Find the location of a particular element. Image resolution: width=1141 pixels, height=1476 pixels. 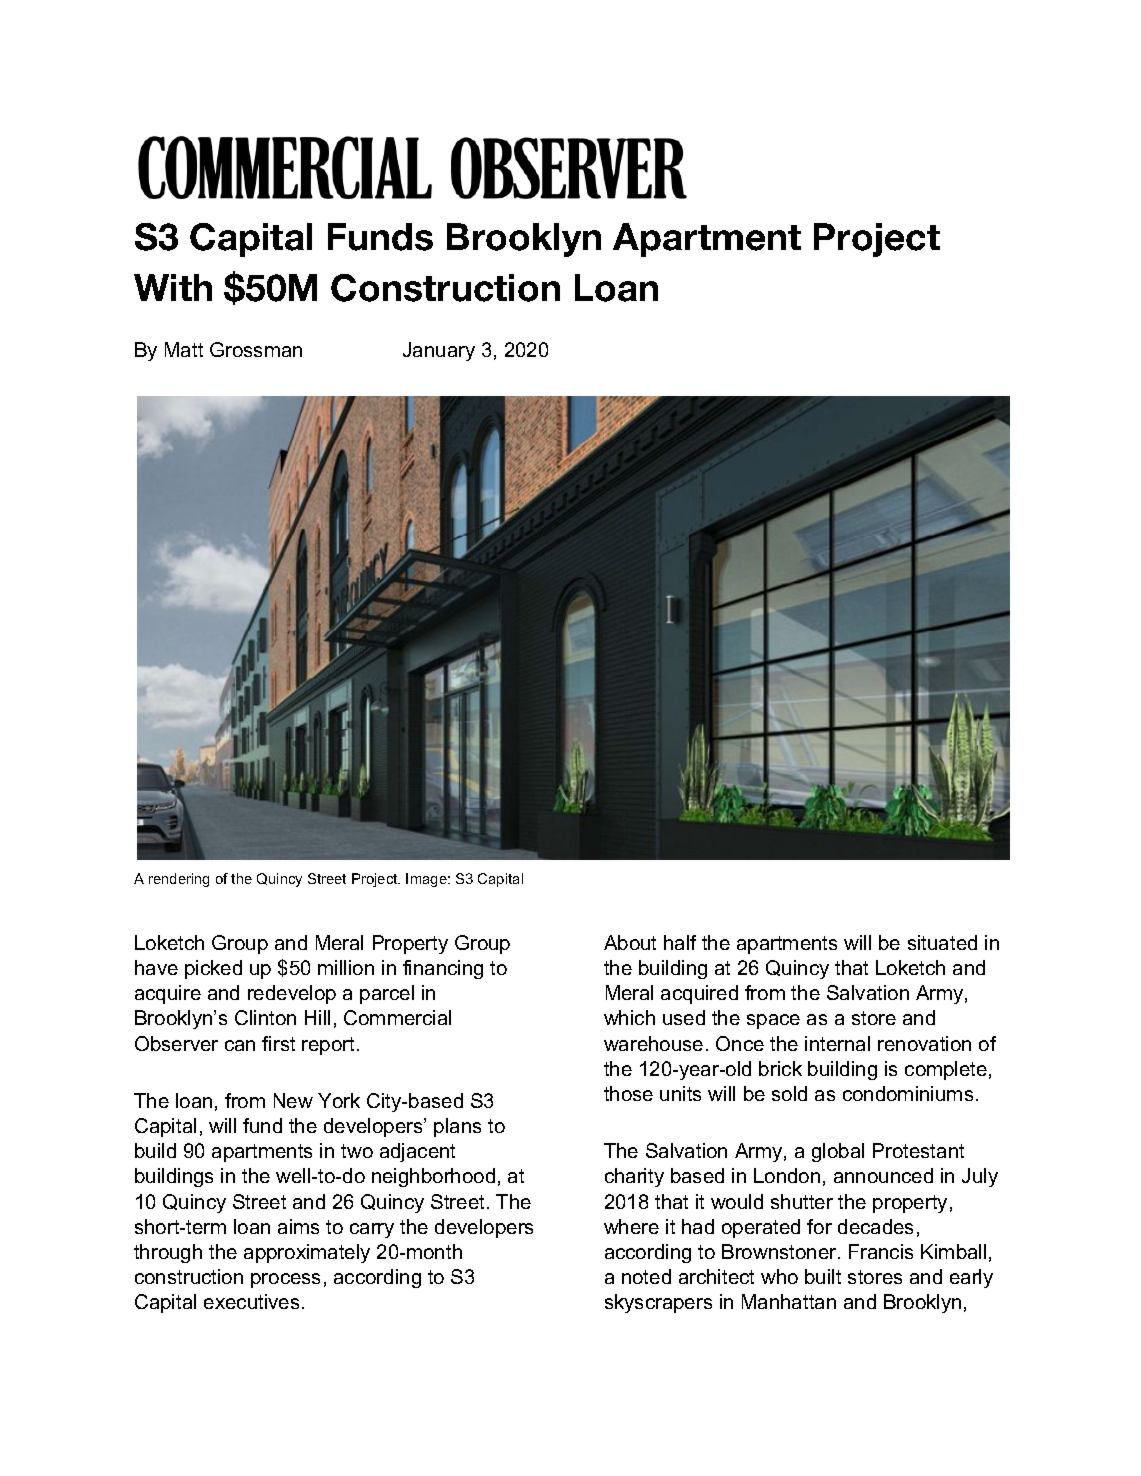

situated is located at coordinates (942, 942).
